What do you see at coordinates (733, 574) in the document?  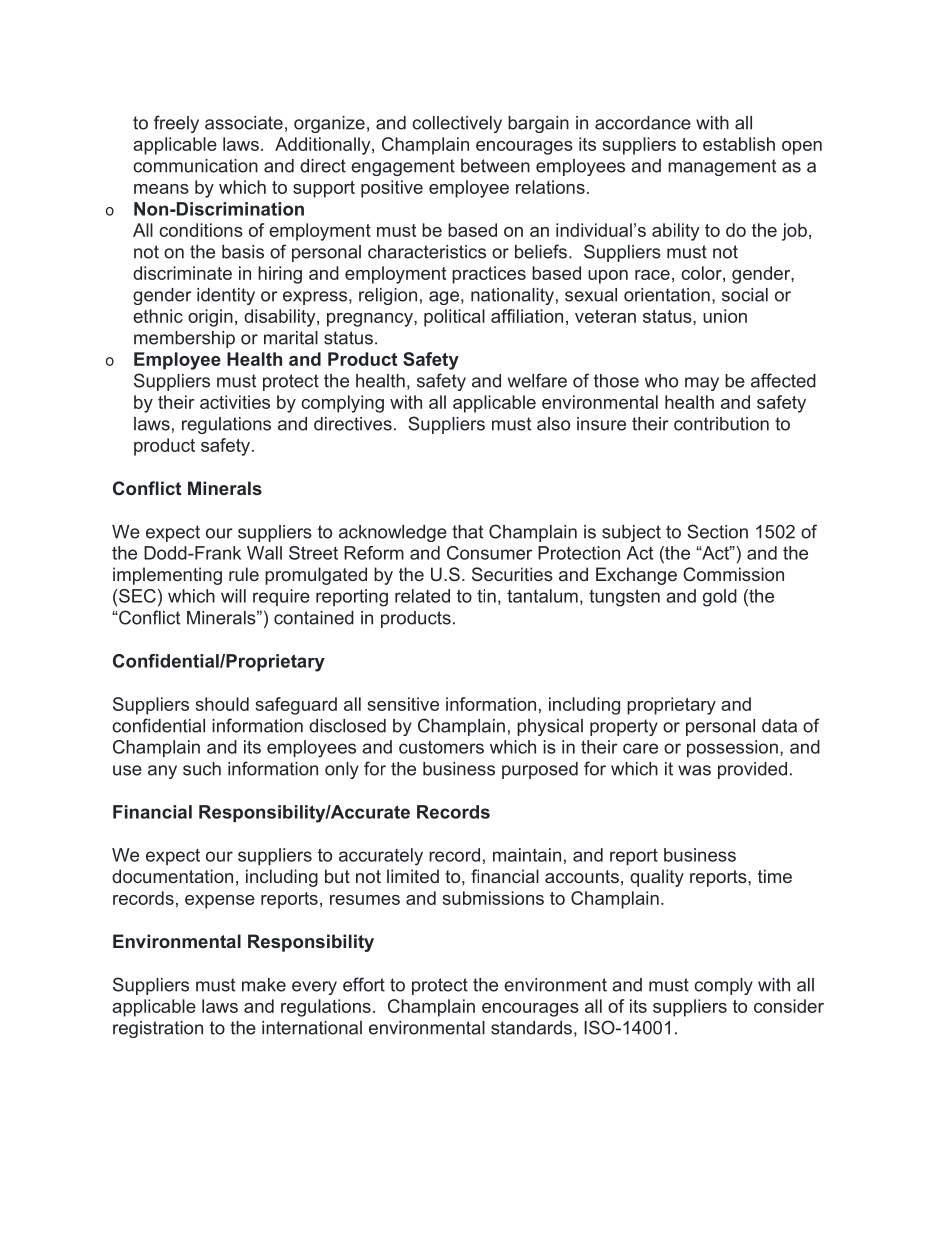 I see `Commission` at bounding box center [733, 574].
